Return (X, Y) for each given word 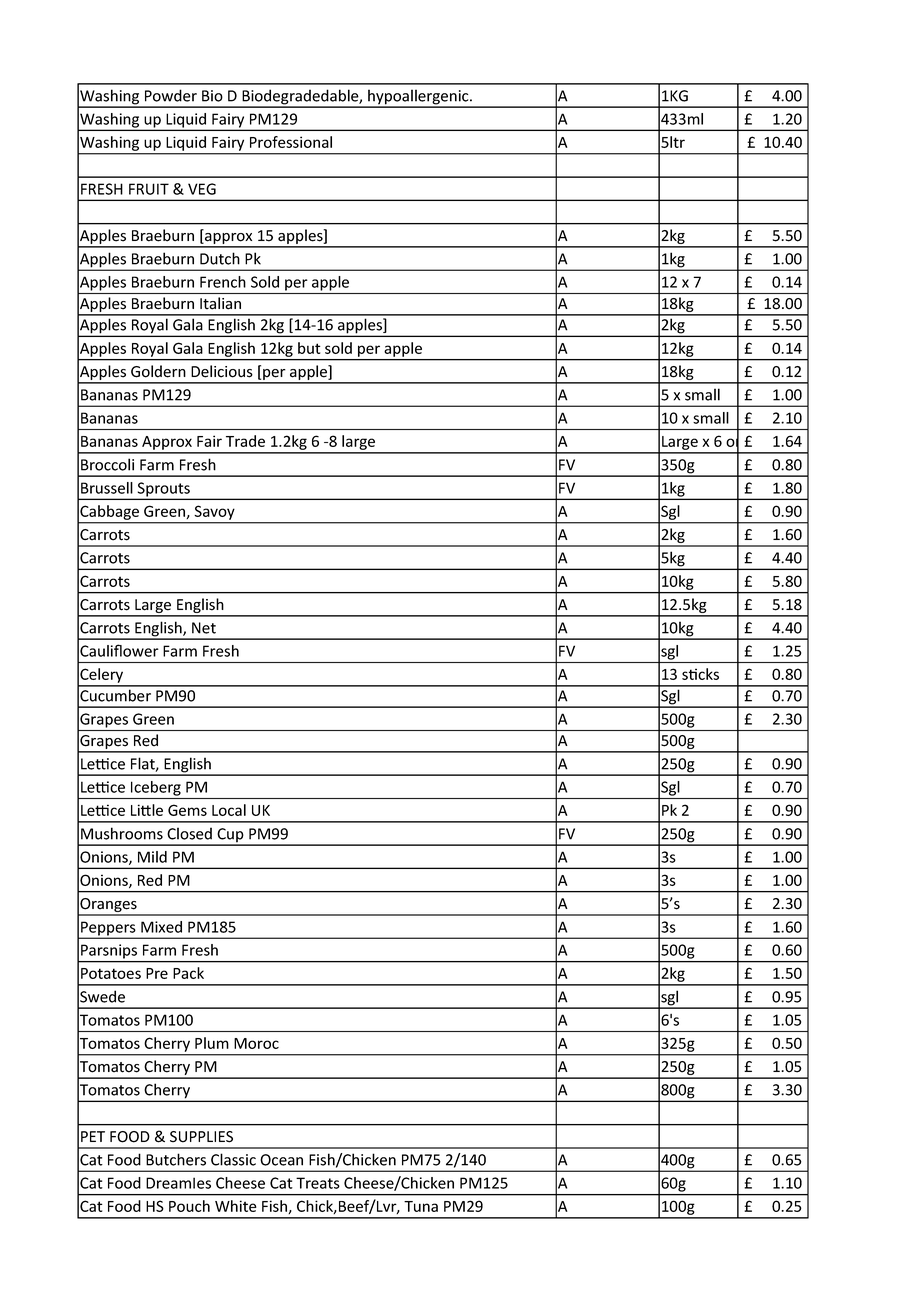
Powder (171, 95)
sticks (700, 674)
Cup (230, 836)
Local (229, 810)
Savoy (214, 513)
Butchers (176, 1159)
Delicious (222, 371)
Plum (212, 1043)
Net (204, 628)
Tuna (421, 1206)
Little (147, 810)
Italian (220, 303)
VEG (202, 189)
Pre (157, 973)
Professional (291, 142)
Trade (245, 441)
